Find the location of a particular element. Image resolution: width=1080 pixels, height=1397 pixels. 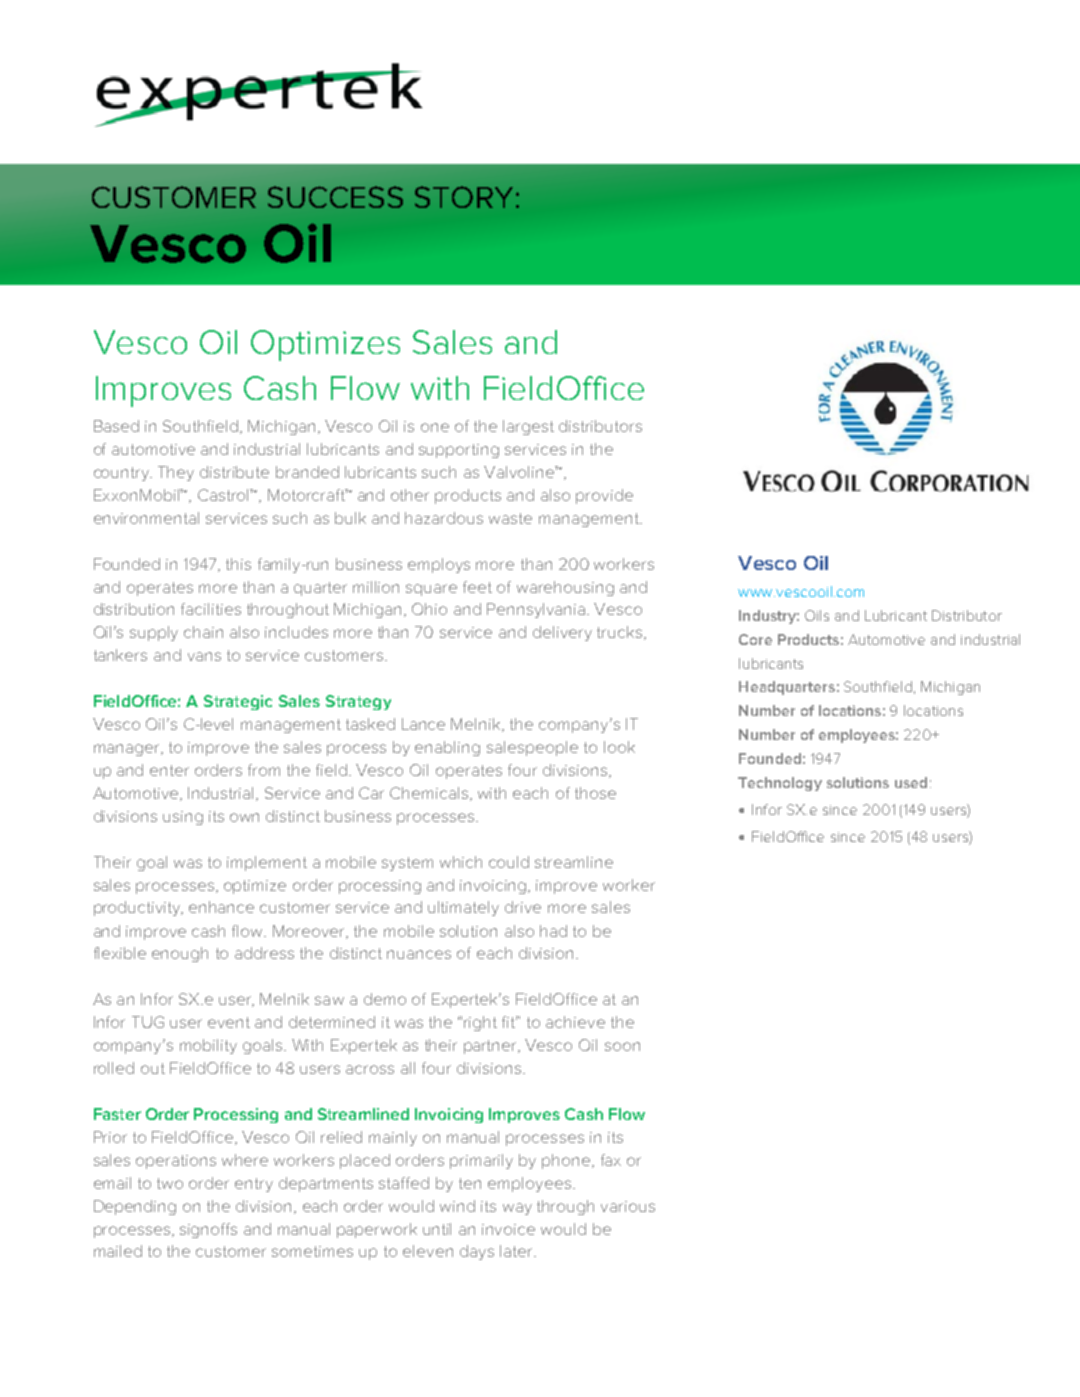

SUCCESS is located at coordinates (335, 197).
